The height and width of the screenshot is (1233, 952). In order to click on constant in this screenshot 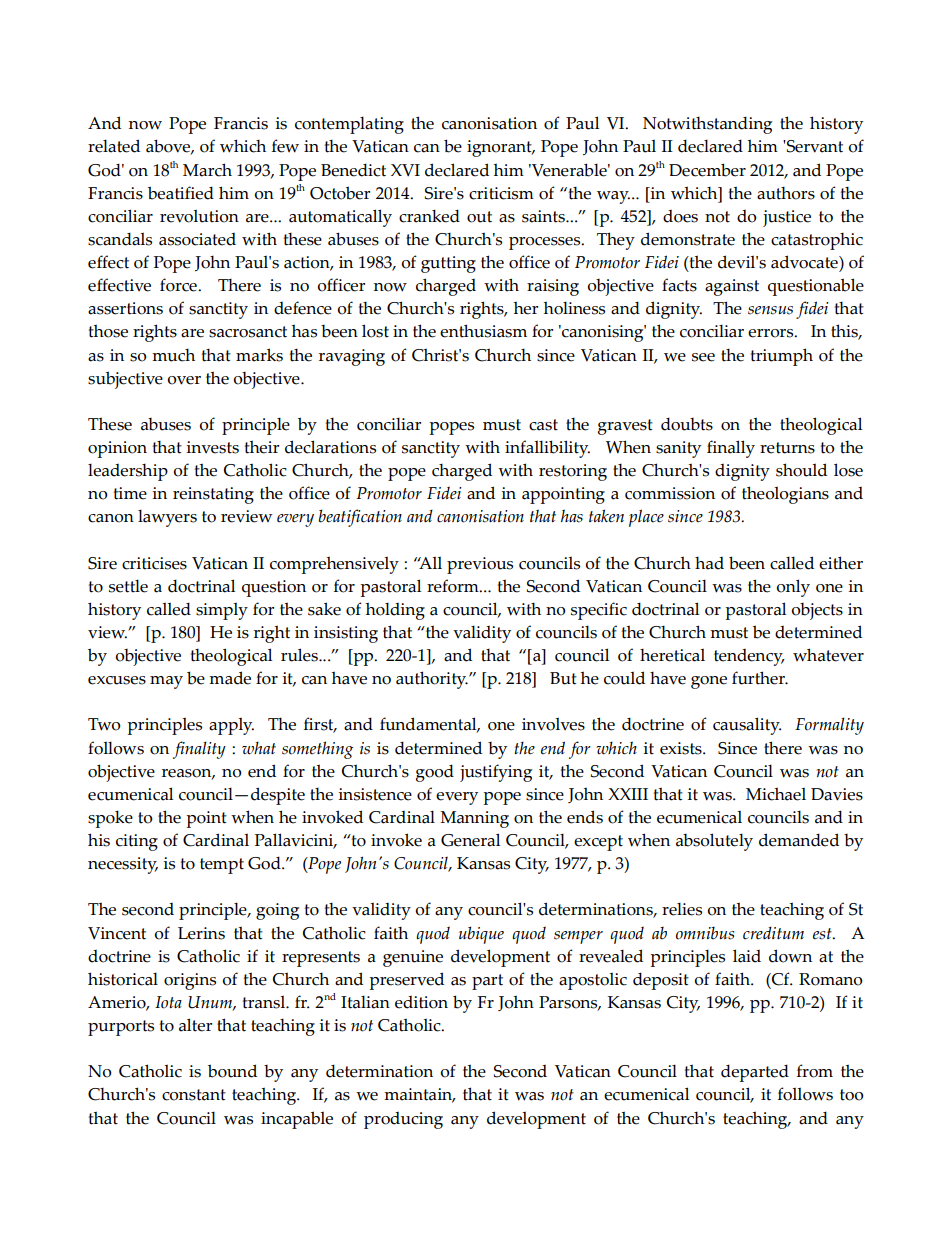, I will do `click(194, 1095)`.
